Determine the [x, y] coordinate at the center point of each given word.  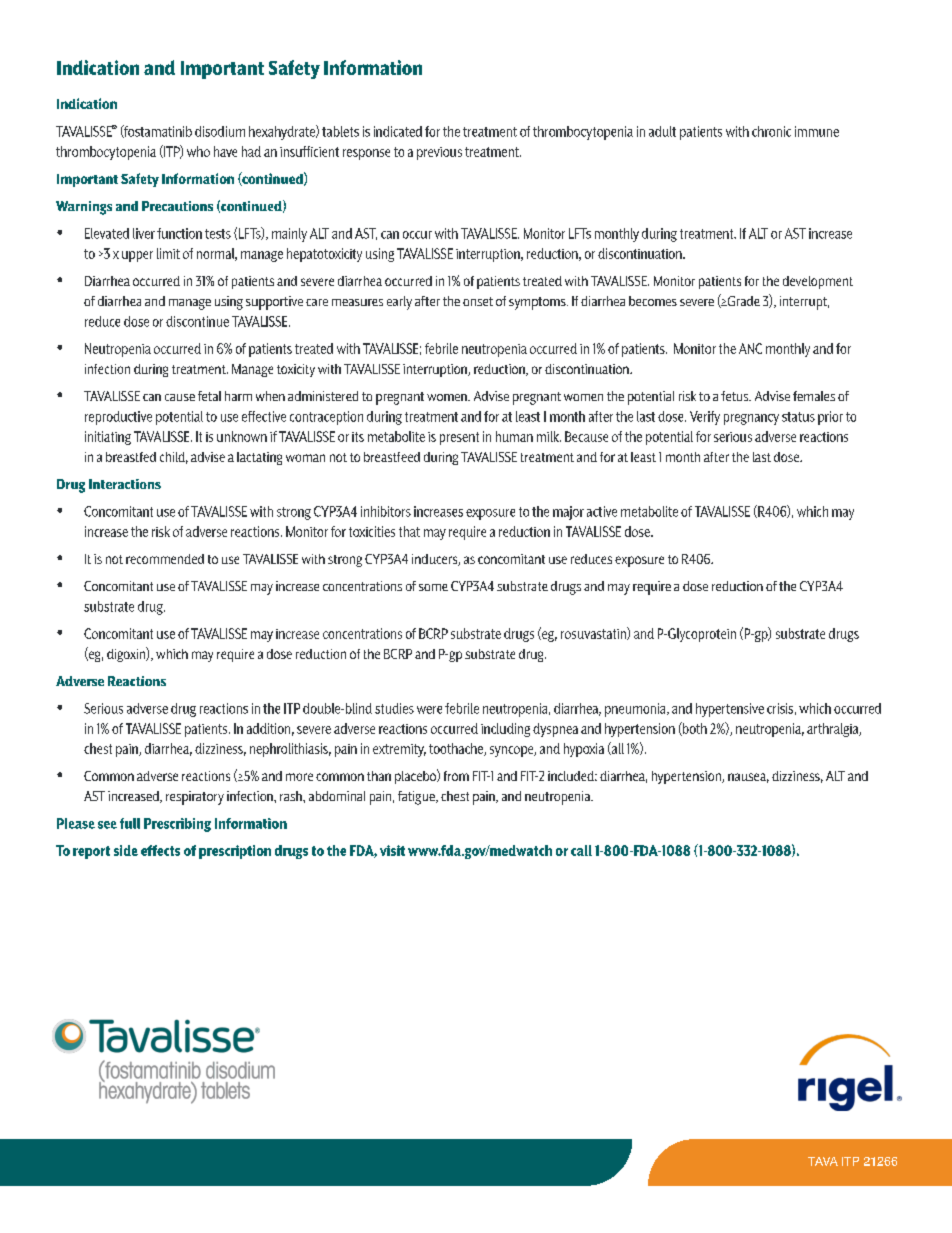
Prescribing [177, 825]
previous [439, 153]
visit [392, 850]
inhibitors [386, 511]
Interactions [125, 484]
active [602, 511]
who [198, 151]
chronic [771, 131]
